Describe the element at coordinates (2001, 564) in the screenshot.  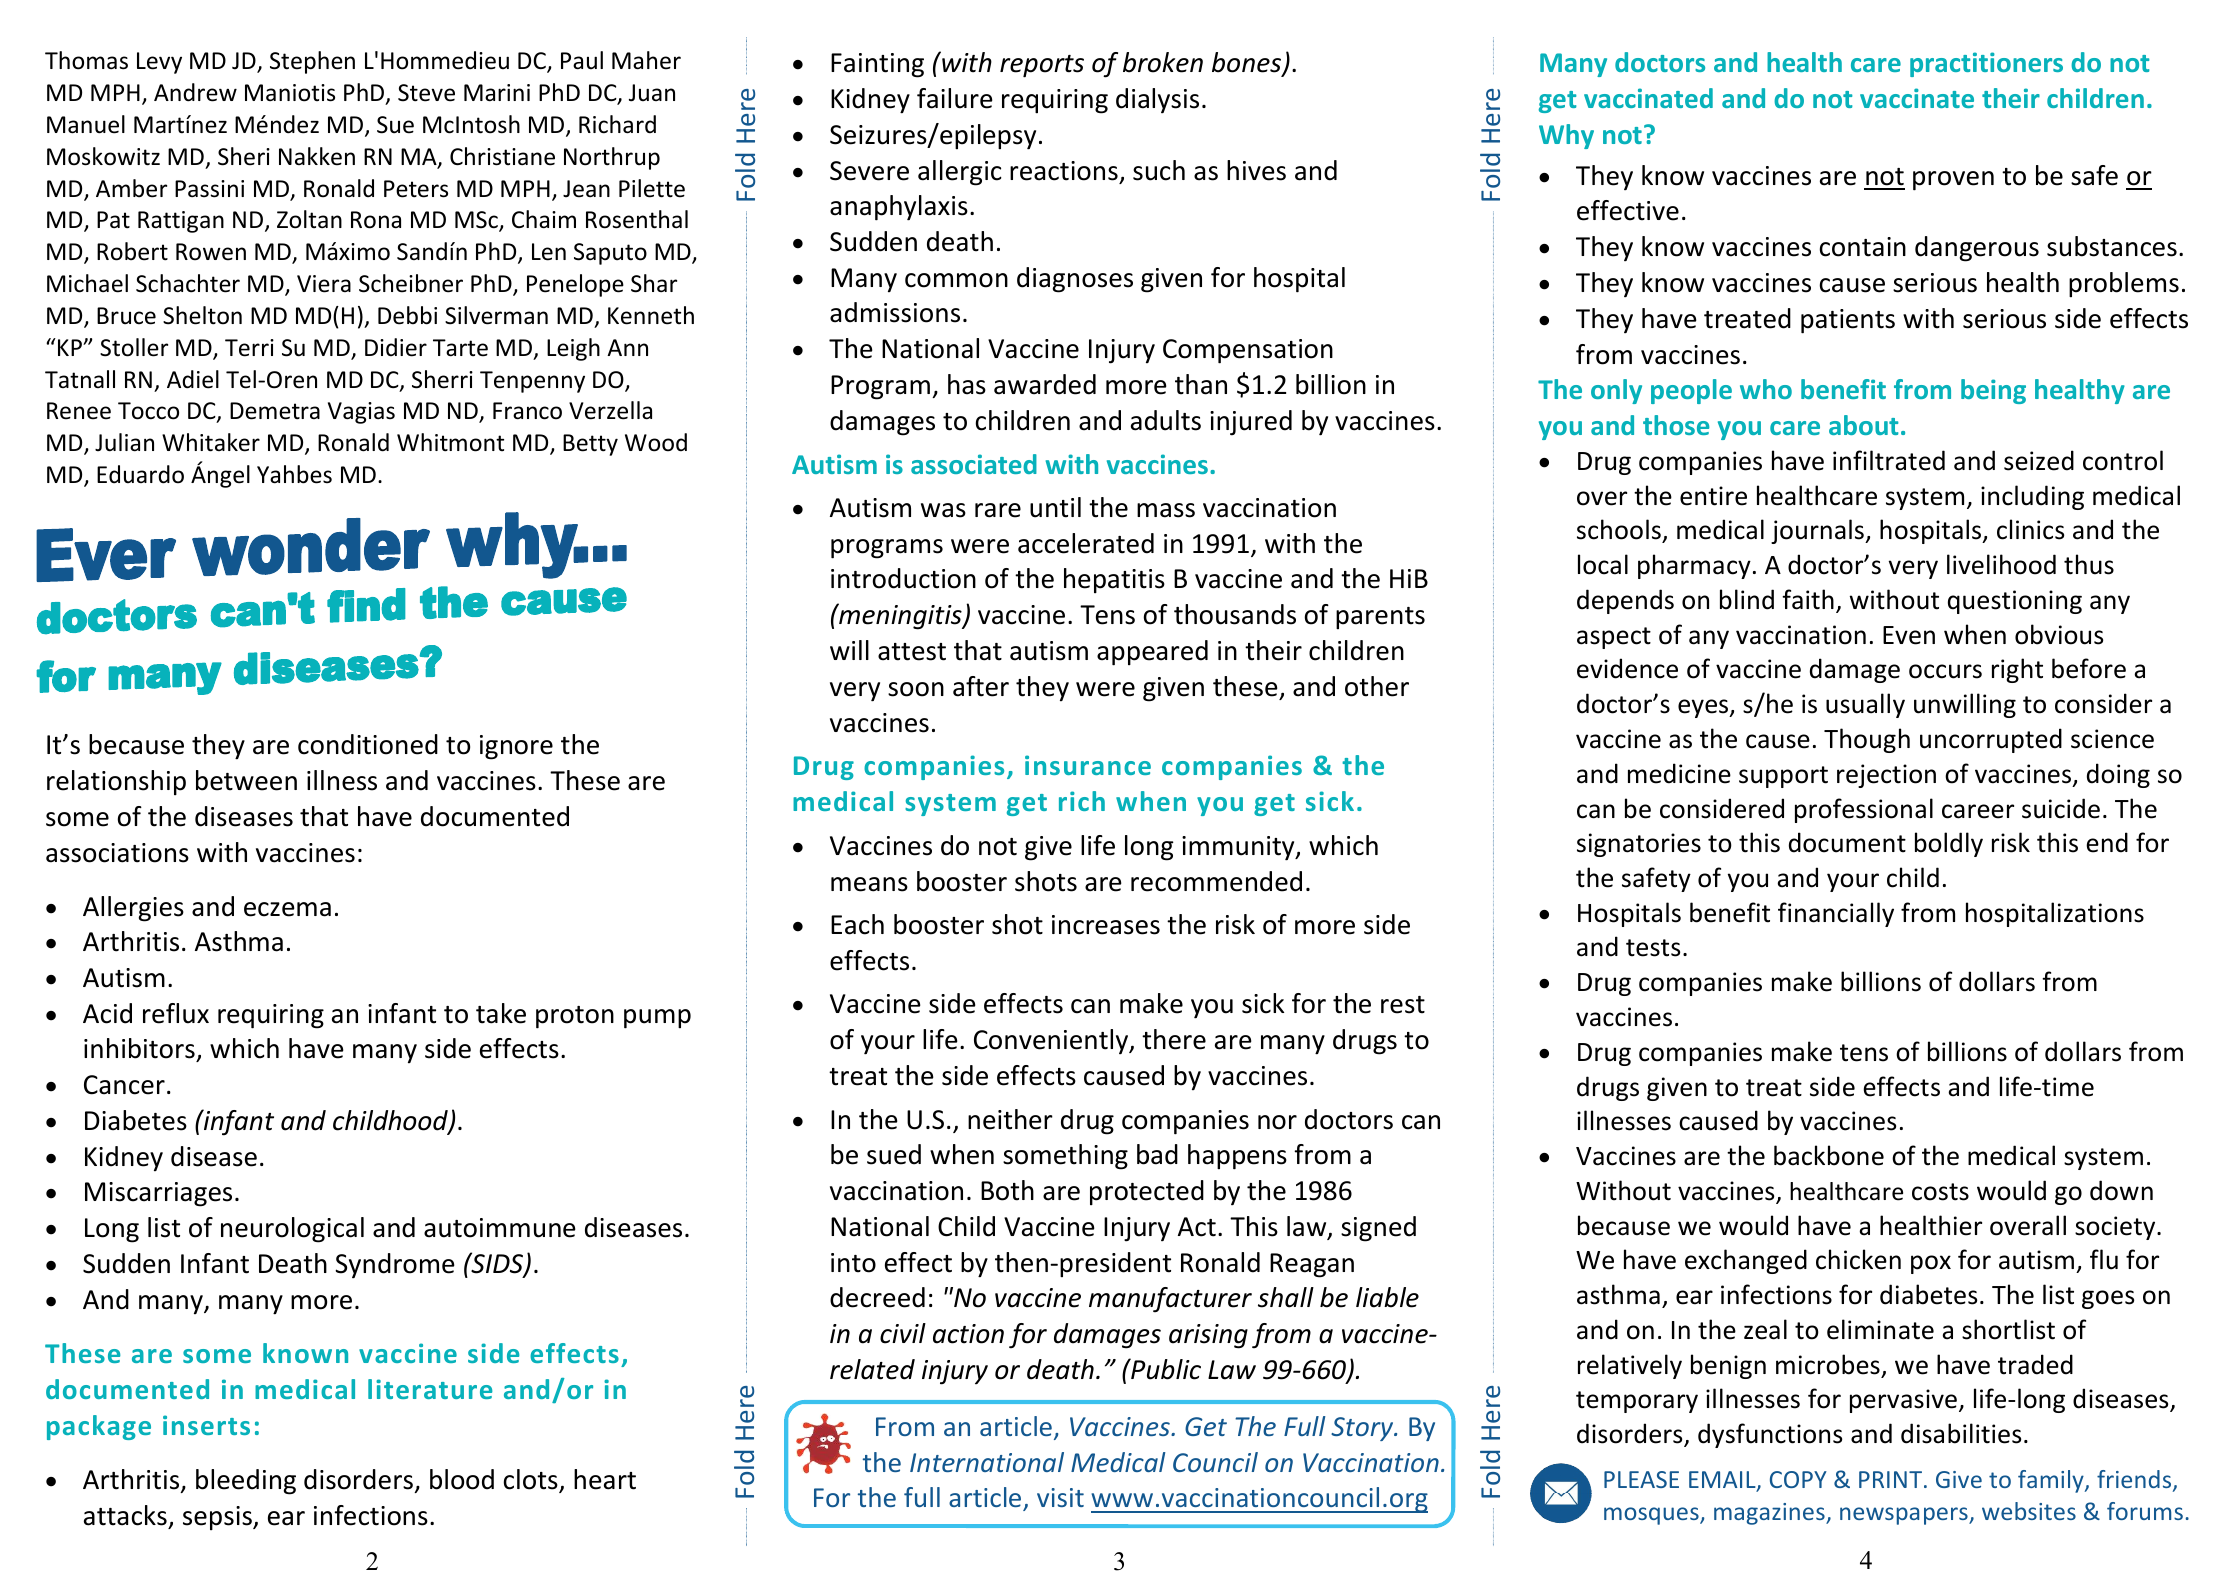
I see `livelihood` at that location.
